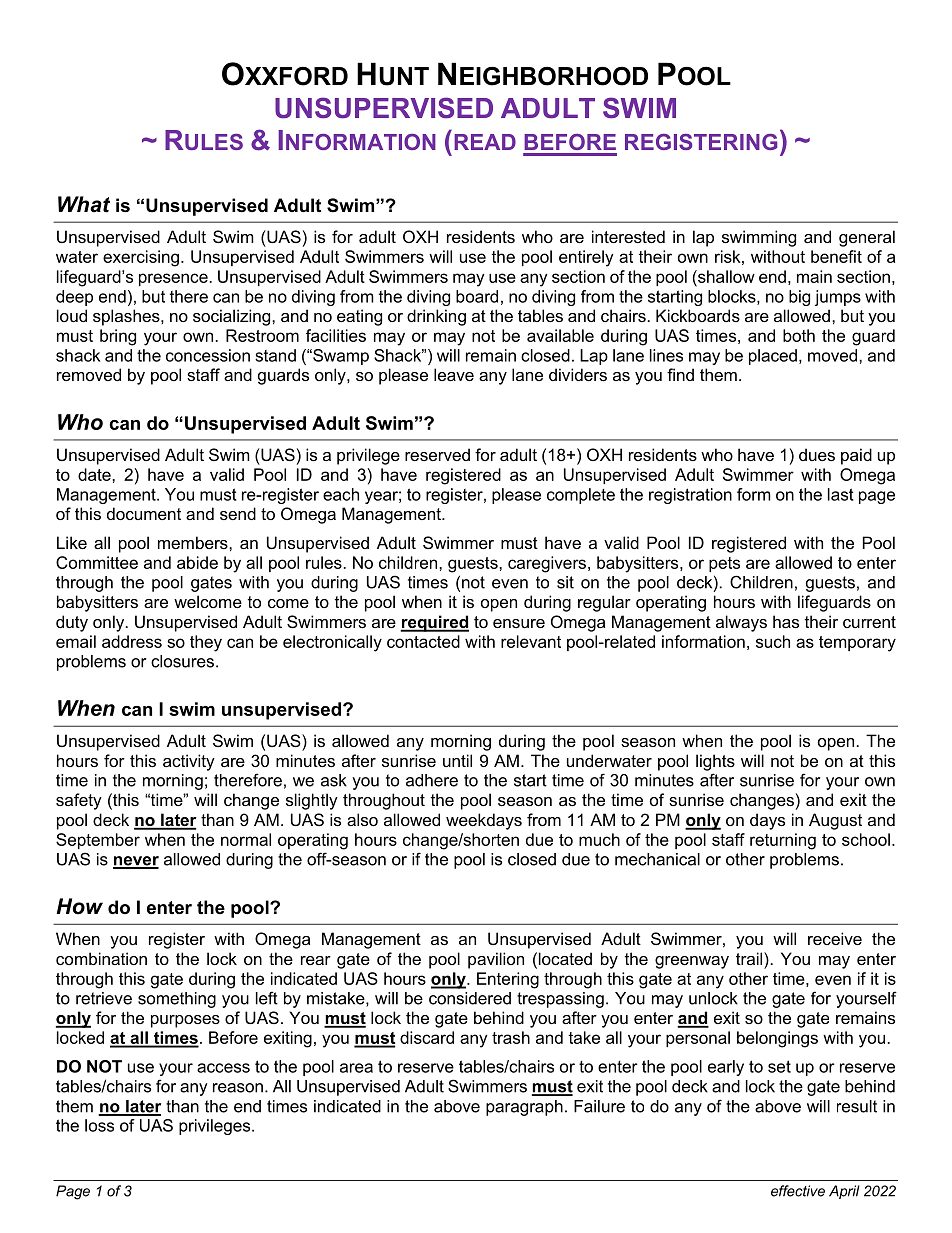 Image resolution: width=952 pixels, height=1233 pixels. I want to click on paragraph, so click(524, 1108).
